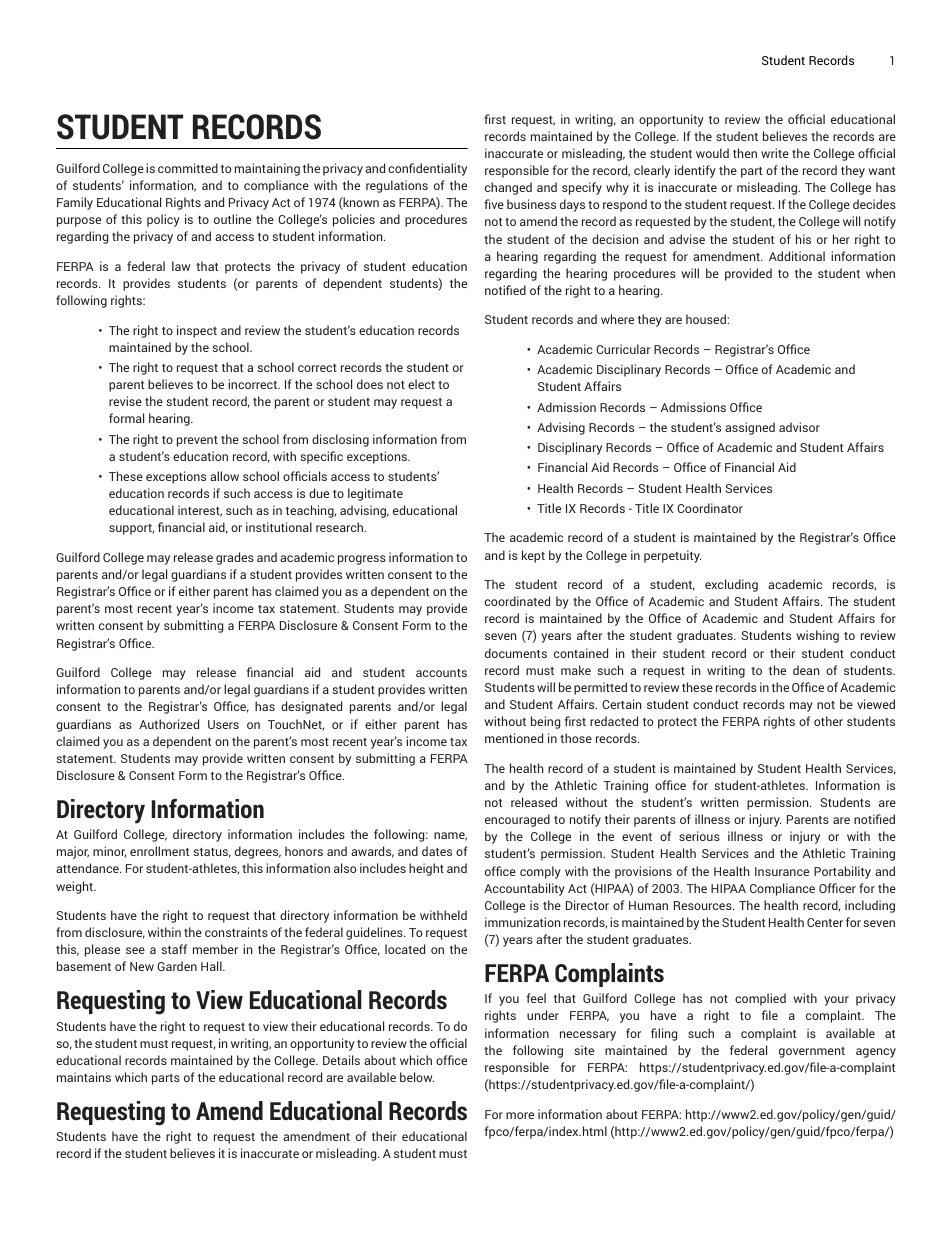  What do you see at coordinates (188, 168) in the screenshot?
I see `committed` at bounding box center [188, 168].
